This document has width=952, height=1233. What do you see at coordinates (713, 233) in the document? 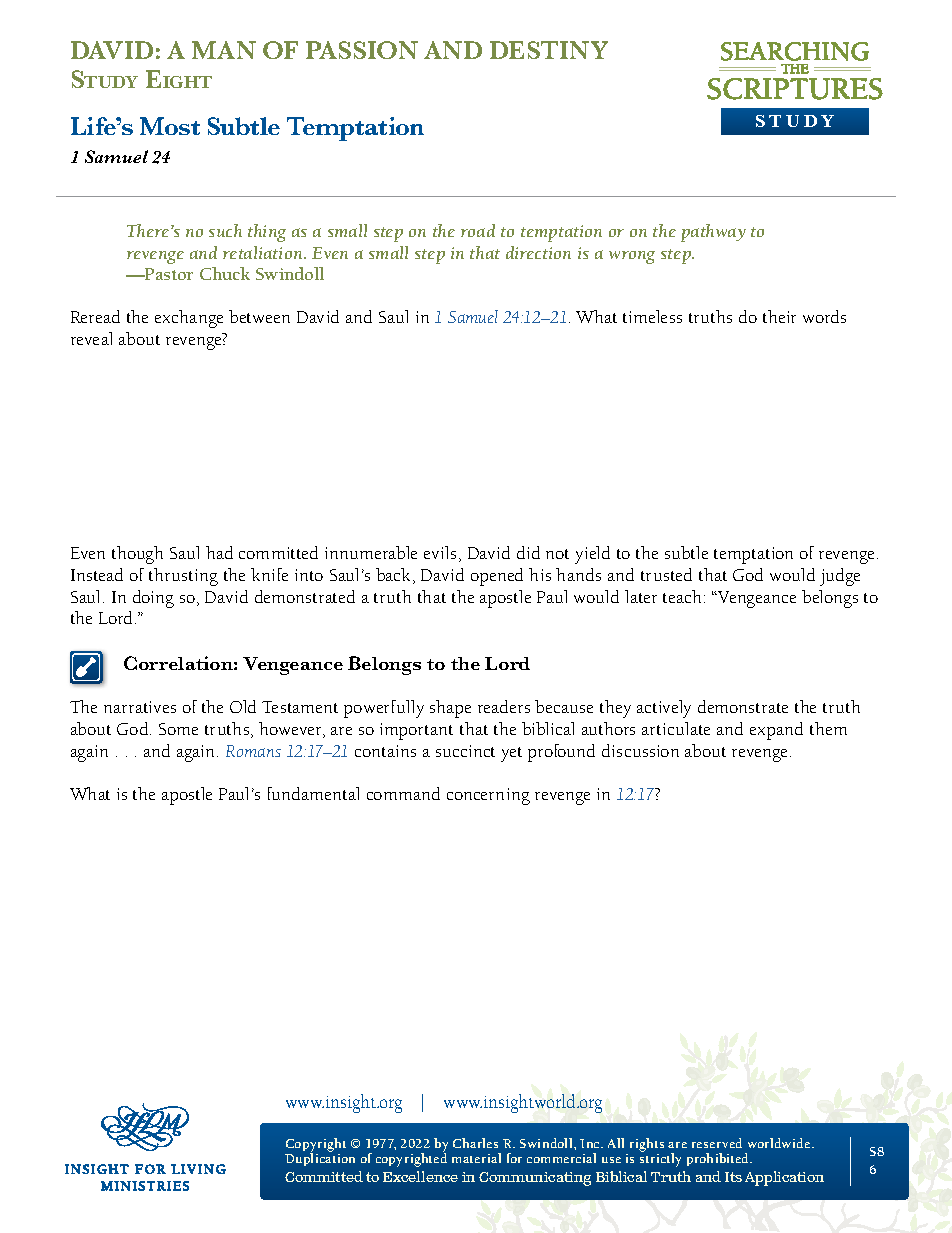
I see `pathway` at bounding box center [713, 233].
